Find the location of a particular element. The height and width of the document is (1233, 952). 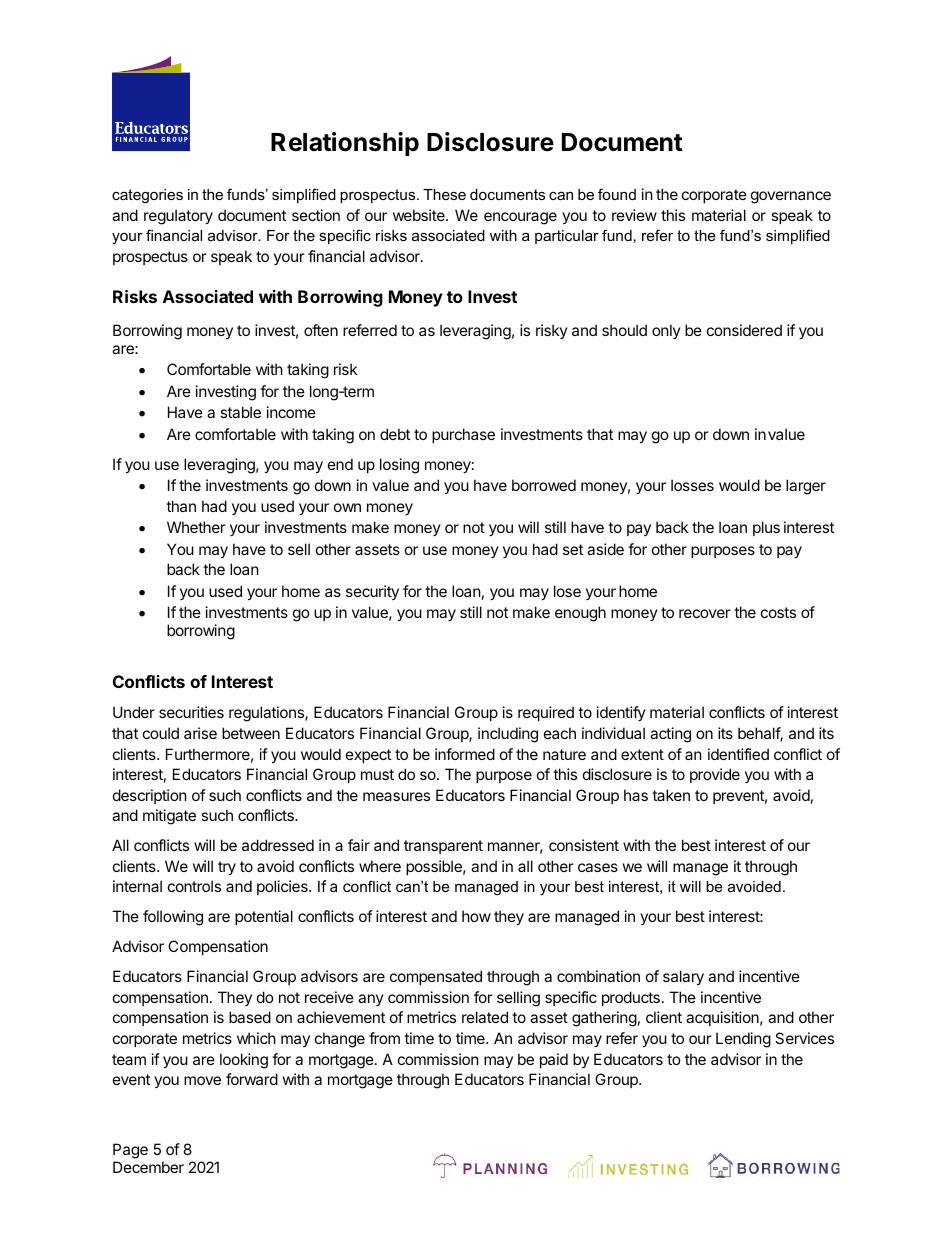

required is located at coordinates (546, 713).
